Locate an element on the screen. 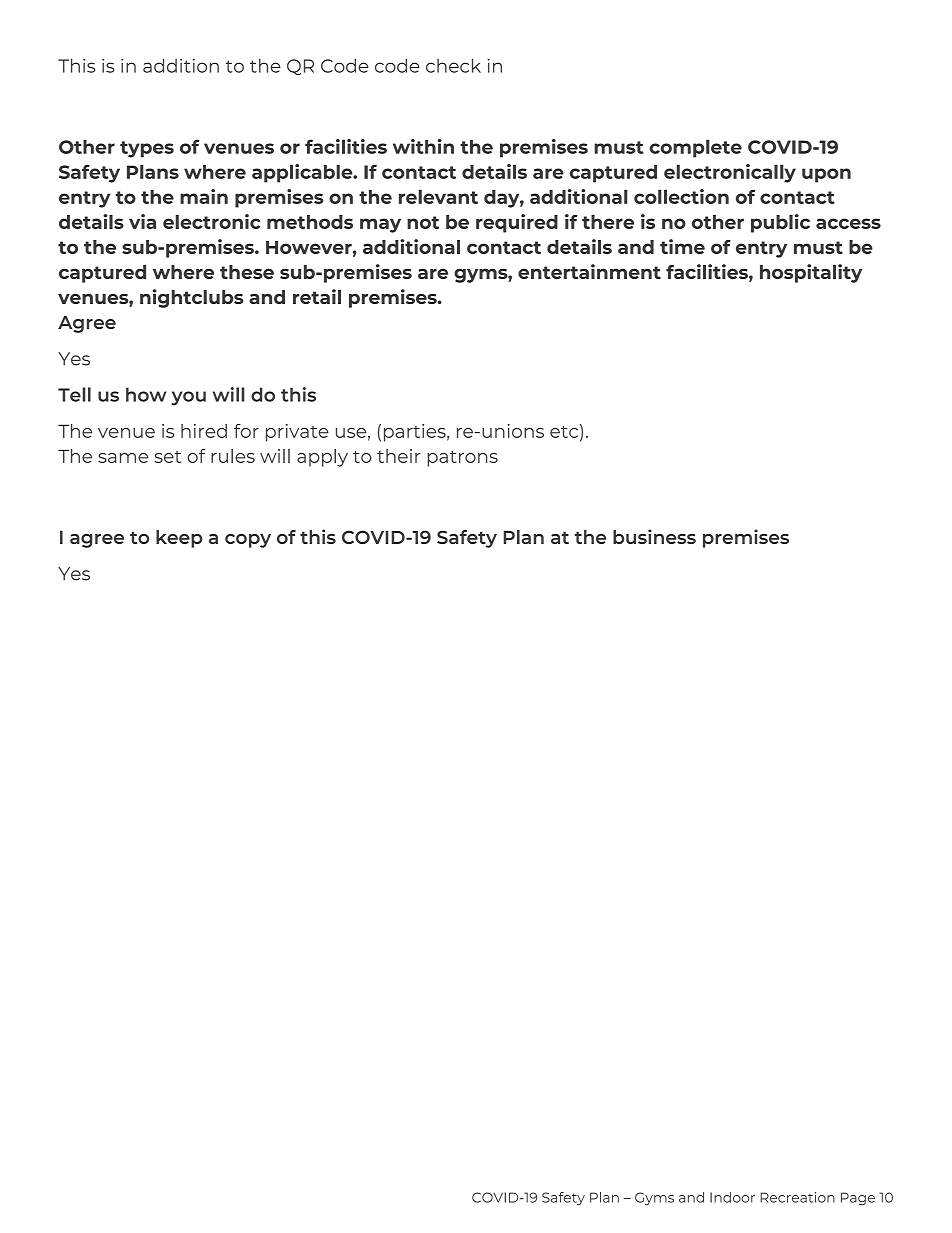 The height and width of the screenshot is (1233, 952). keep is located at coordinates (179, 539).
